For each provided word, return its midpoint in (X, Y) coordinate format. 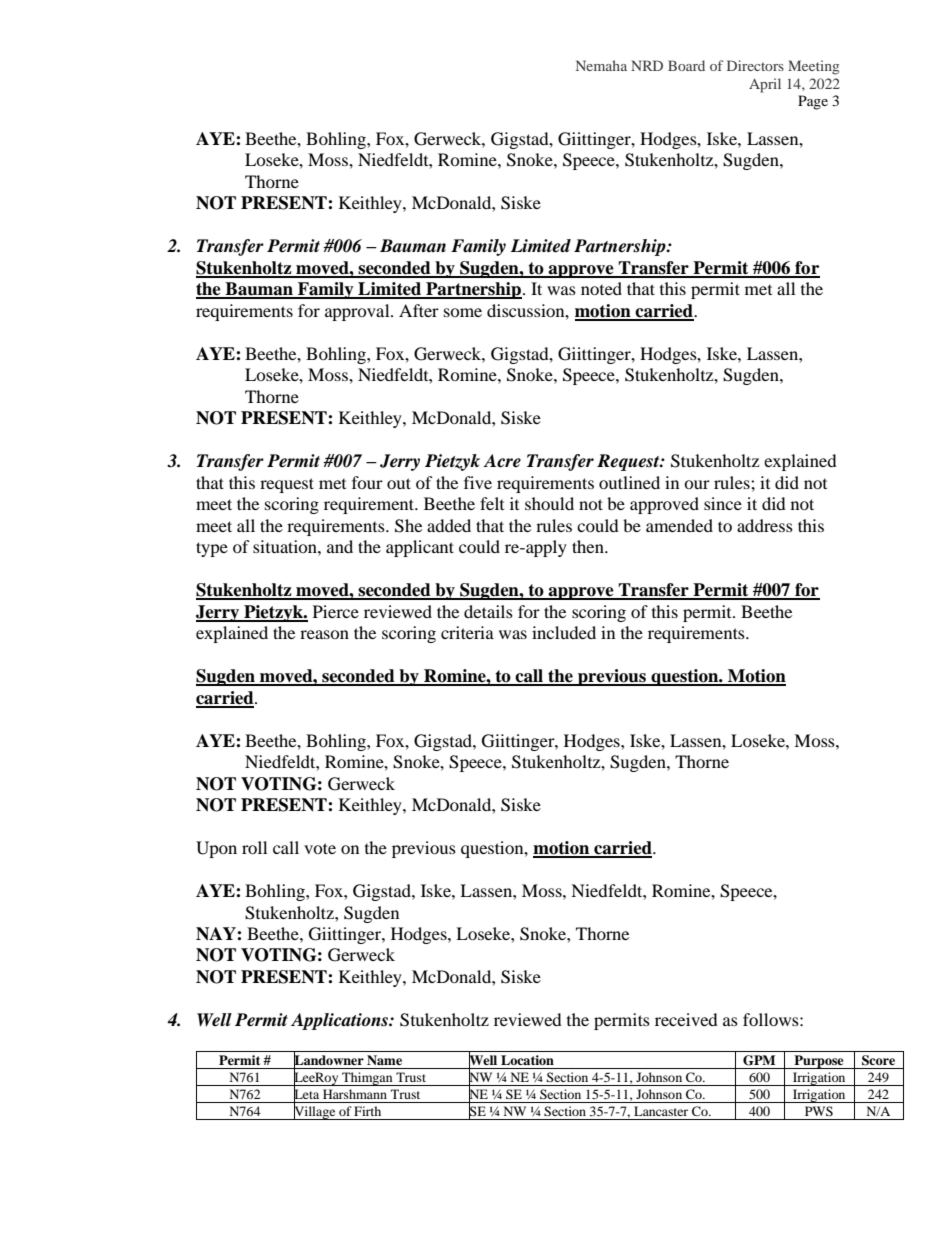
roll (254, 847)
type (212, 549)
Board (686, 65)
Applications (340, 1021)
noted (601, 288)
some (463, 312)
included (564, 632)
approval (358, 312)
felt (492, 503)
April (765, 85)
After (419, 310)
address (765, 525)
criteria (467, 632)
